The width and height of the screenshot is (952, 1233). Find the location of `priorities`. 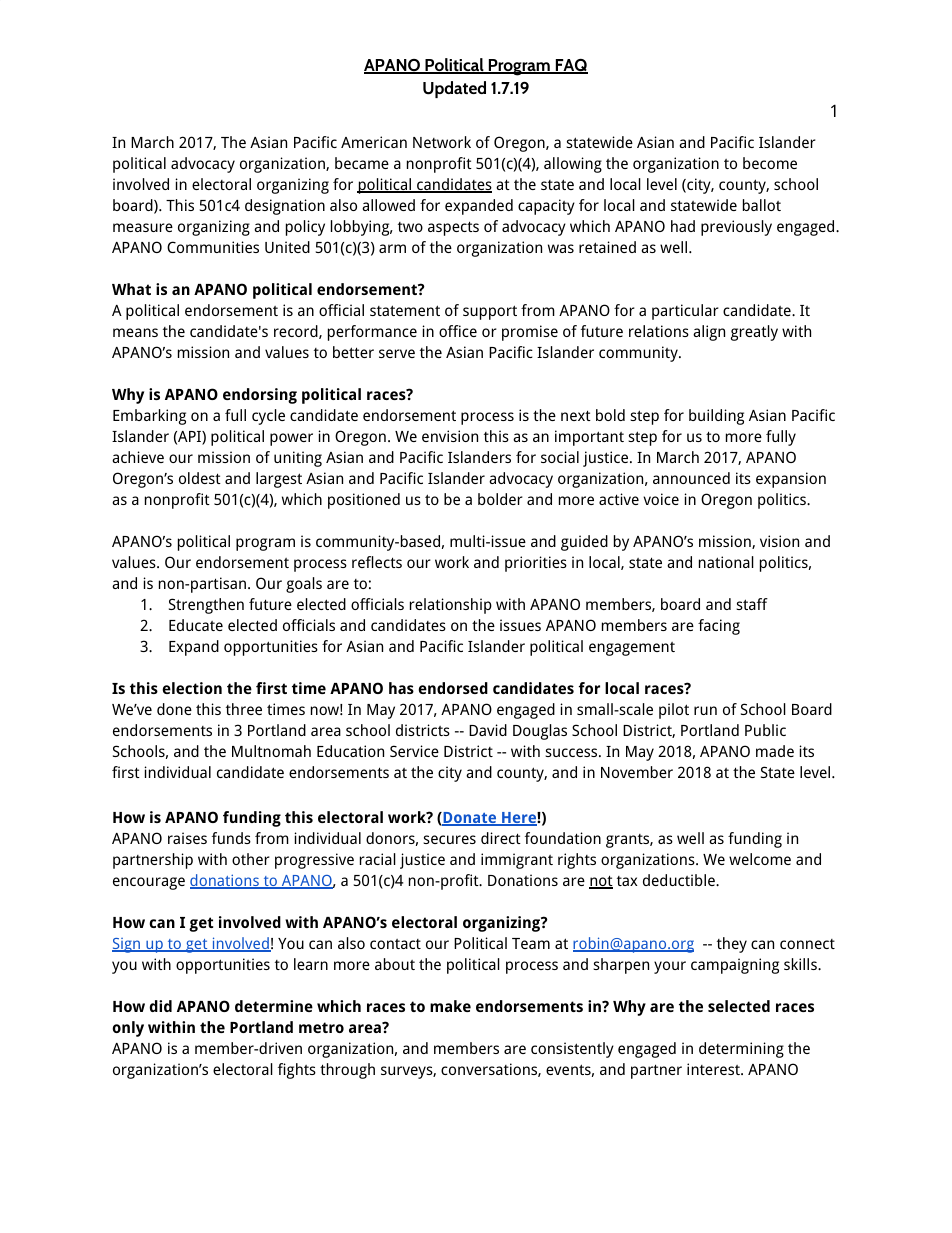

priorities is located at coordinates (536, 564).
